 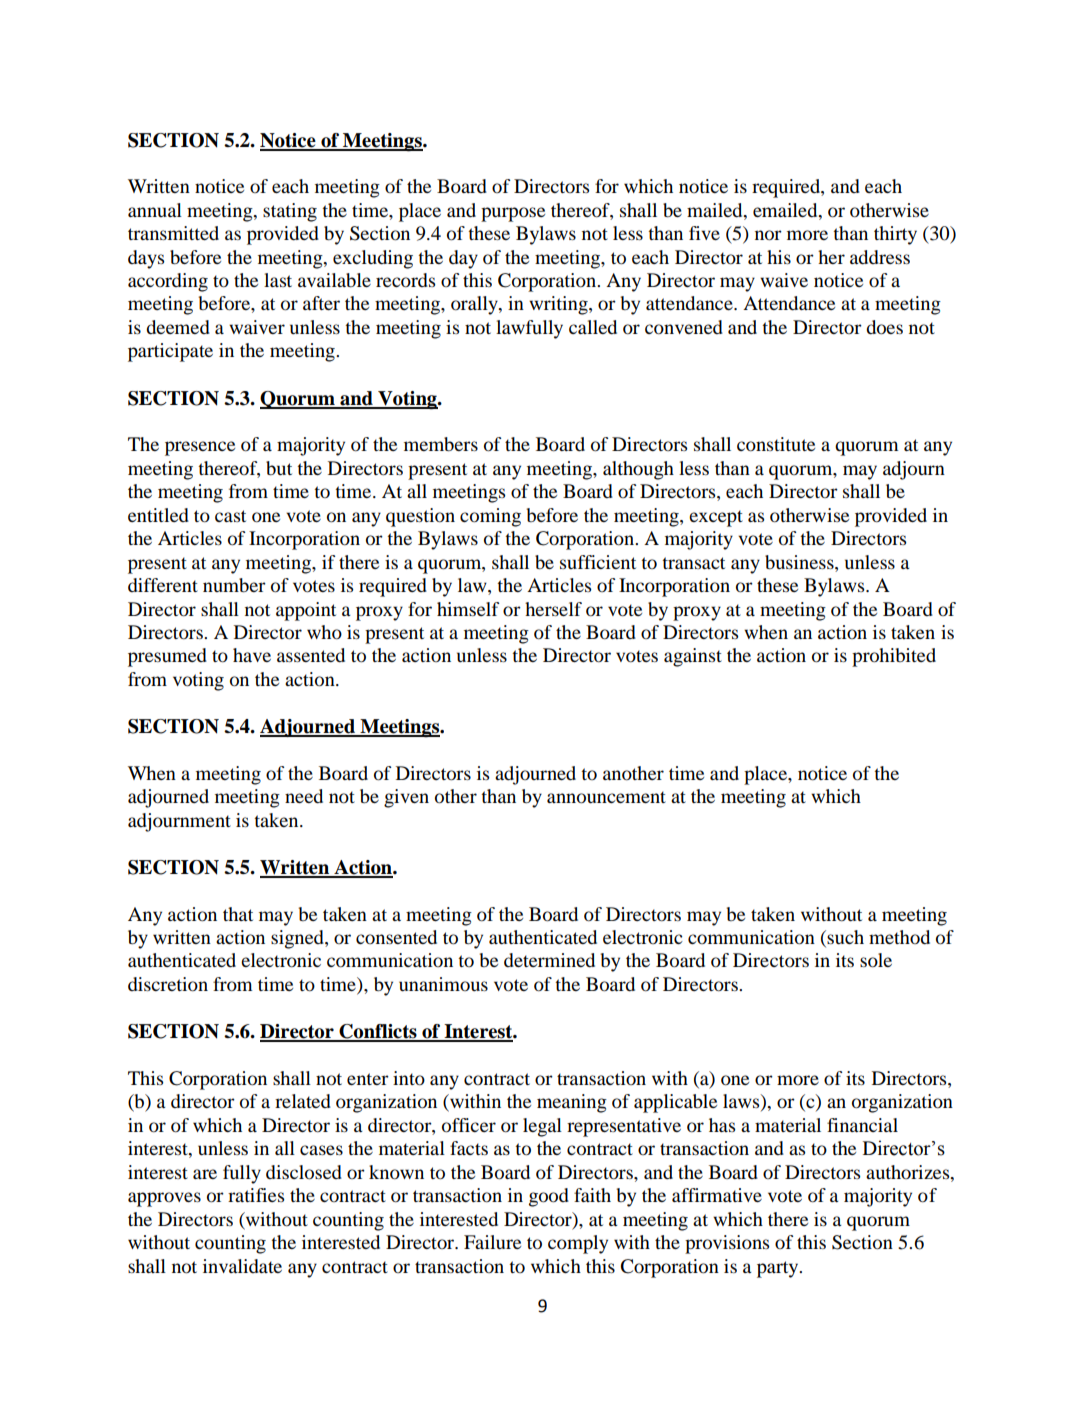 I want to click on purpose, so click(x=513, y=214).
